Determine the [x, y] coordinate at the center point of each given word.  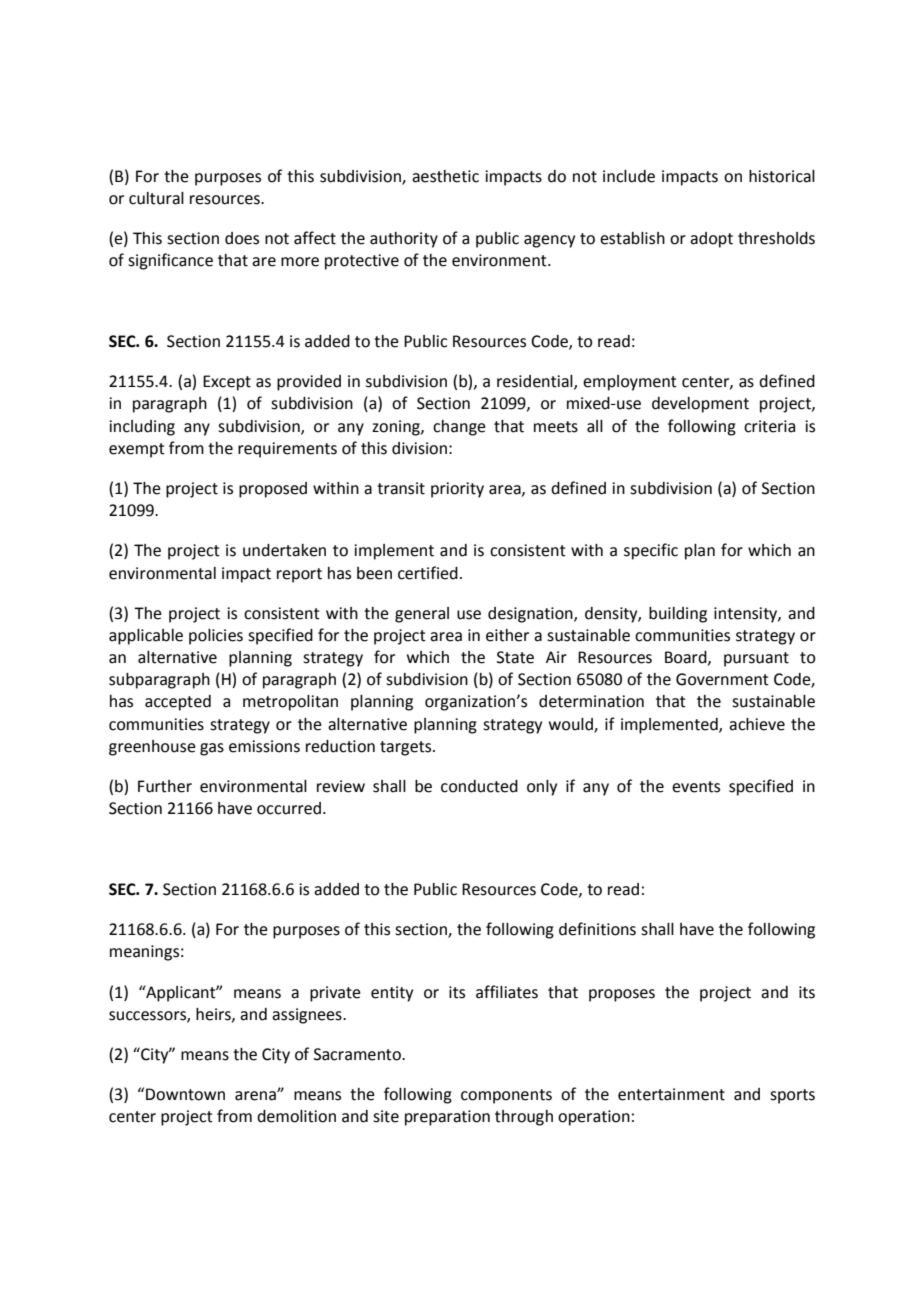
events [696, 787]
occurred [289, 808]
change [459, 428]
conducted [479, 786]
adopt [711, 240]
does [242, 238]
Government [722, 679]
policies [216, 637]
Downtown [185, 1094]
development [700, 405]
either [507, 635]
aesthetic [445, 176]
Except [227, 383]
